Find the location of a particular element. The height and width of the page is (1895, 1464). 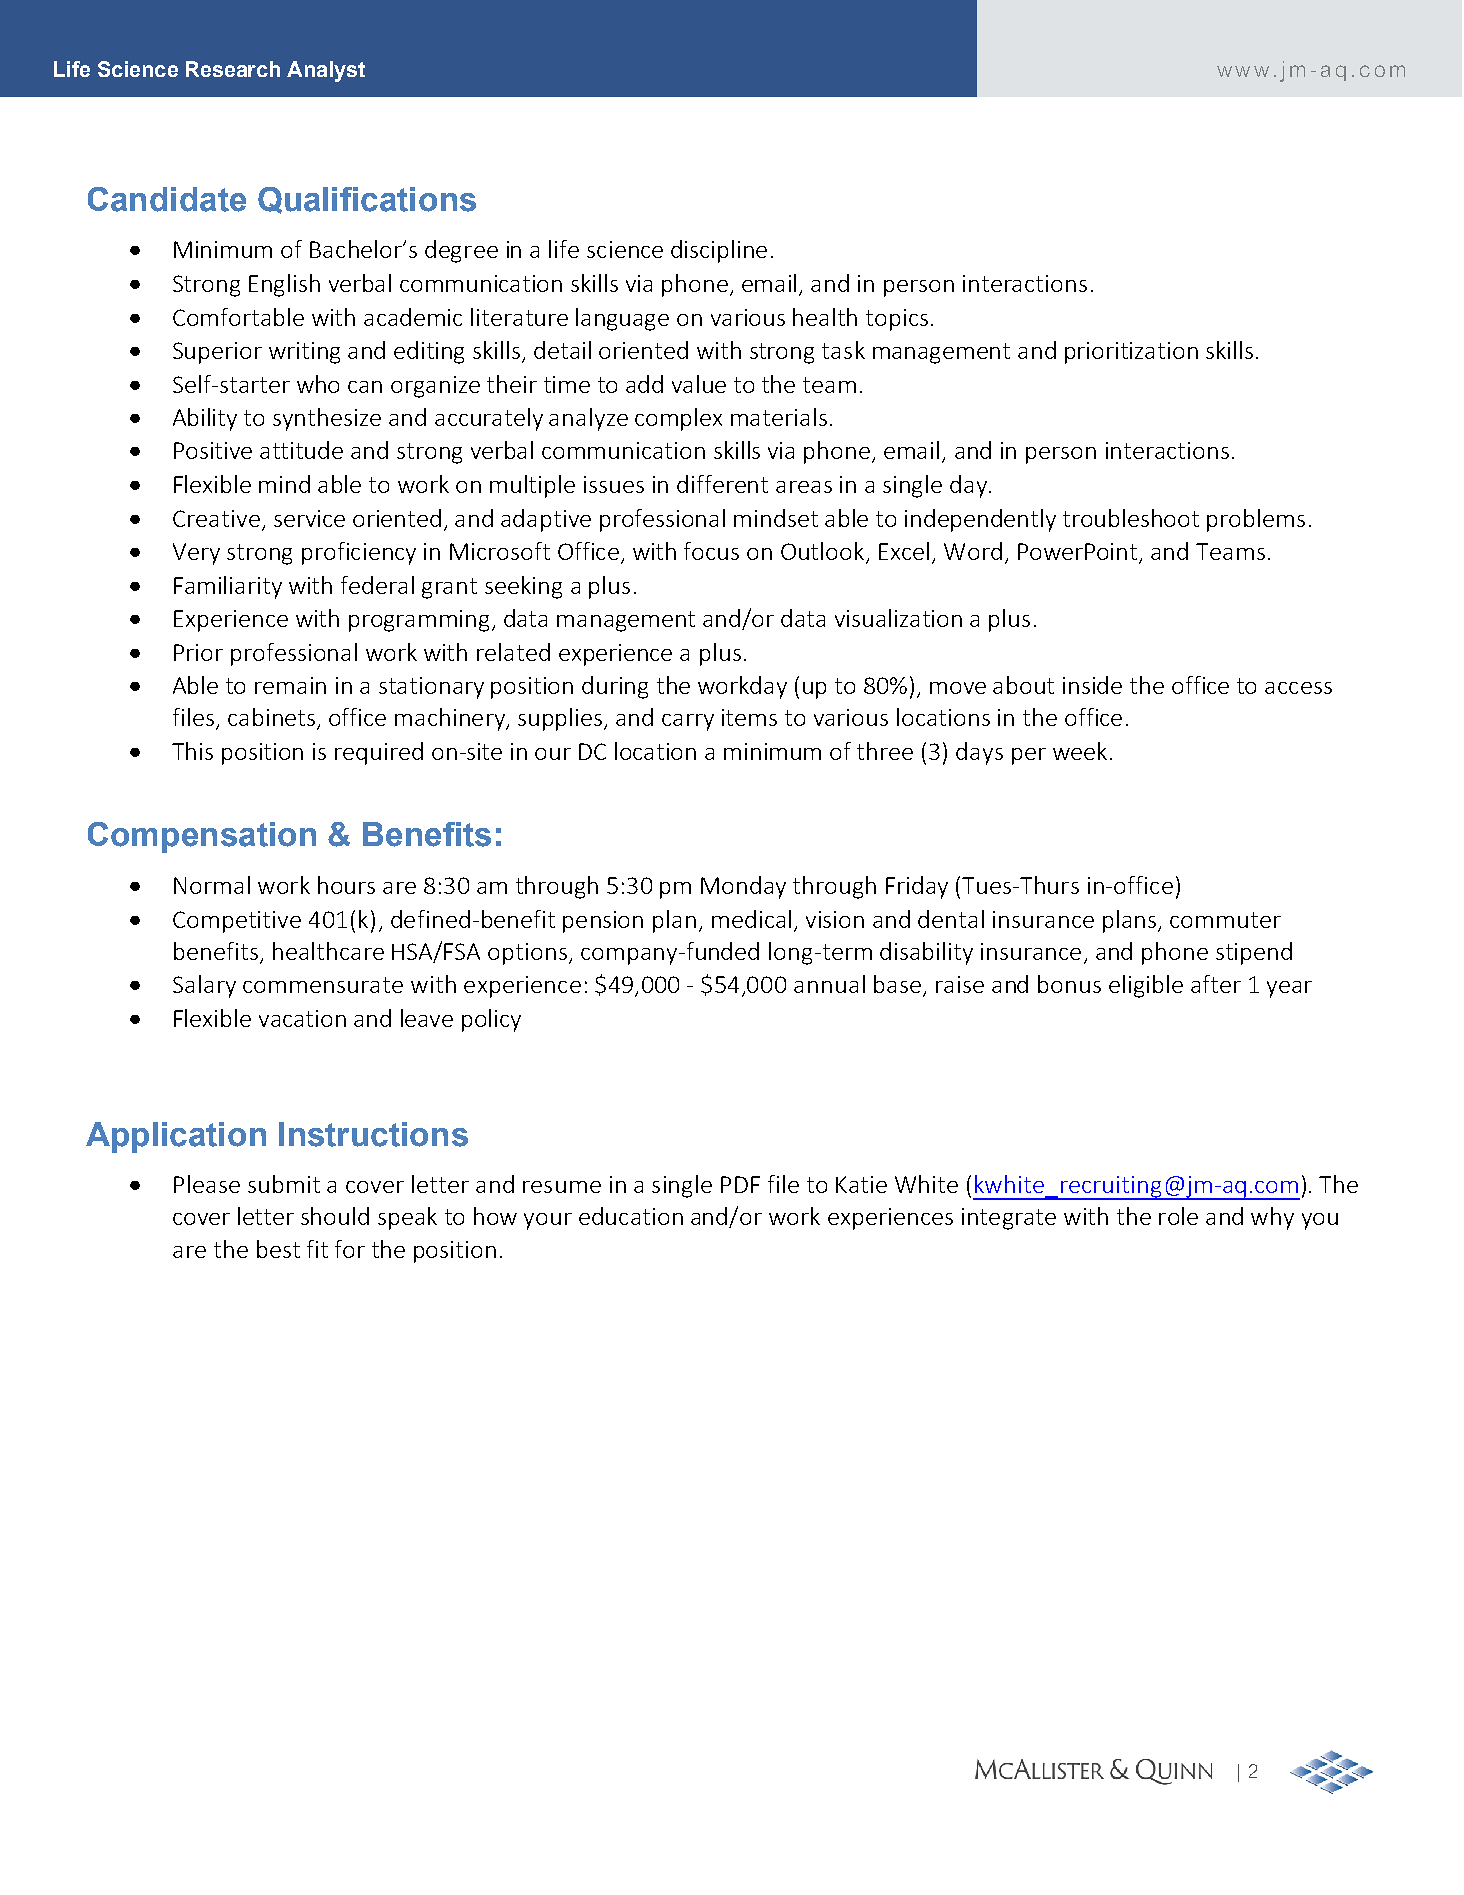

role is located at coordinates (1178, 1216).
